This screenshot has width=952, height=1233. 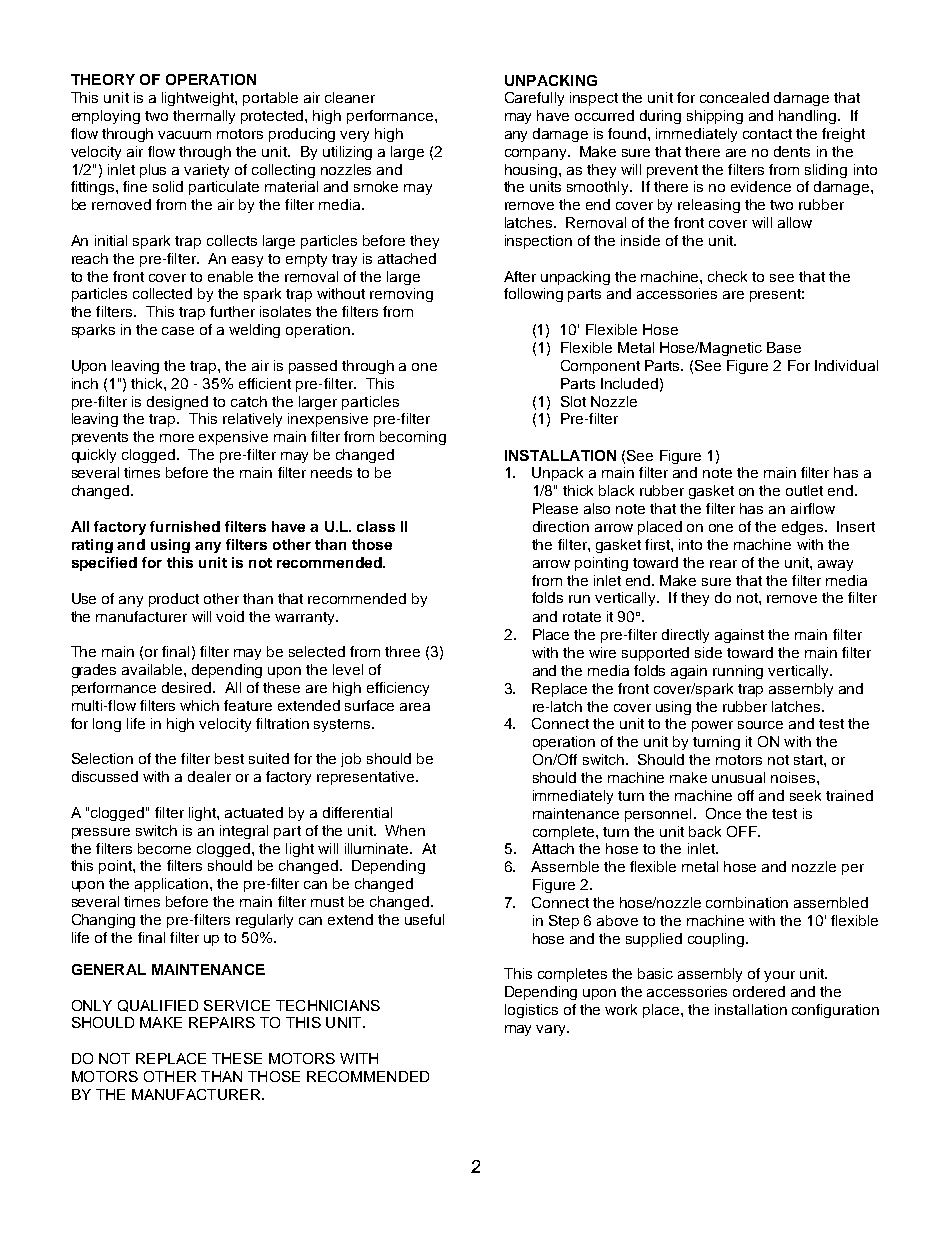 What do you see at coordinates (204, 117) in the screenshot?
I see `thermally` at bounding box center [204, 117].
